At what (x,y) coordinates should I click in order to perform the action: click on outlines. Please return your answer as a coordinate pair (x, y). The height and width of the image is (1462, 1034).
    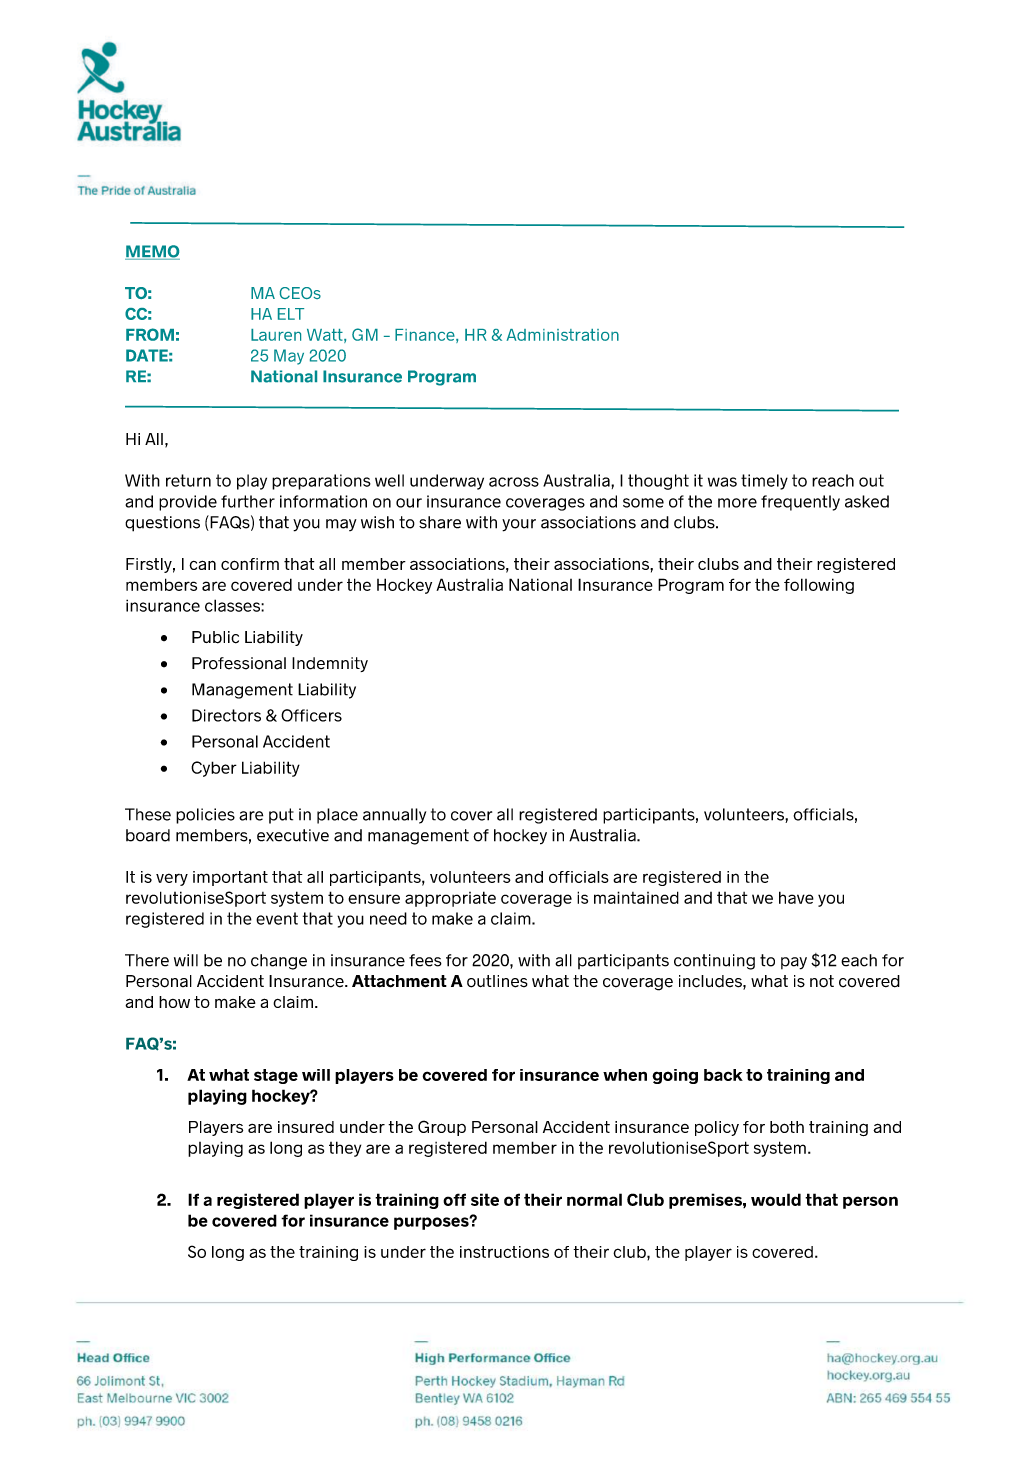
    Looking at the image, I should click on (497, 981).
